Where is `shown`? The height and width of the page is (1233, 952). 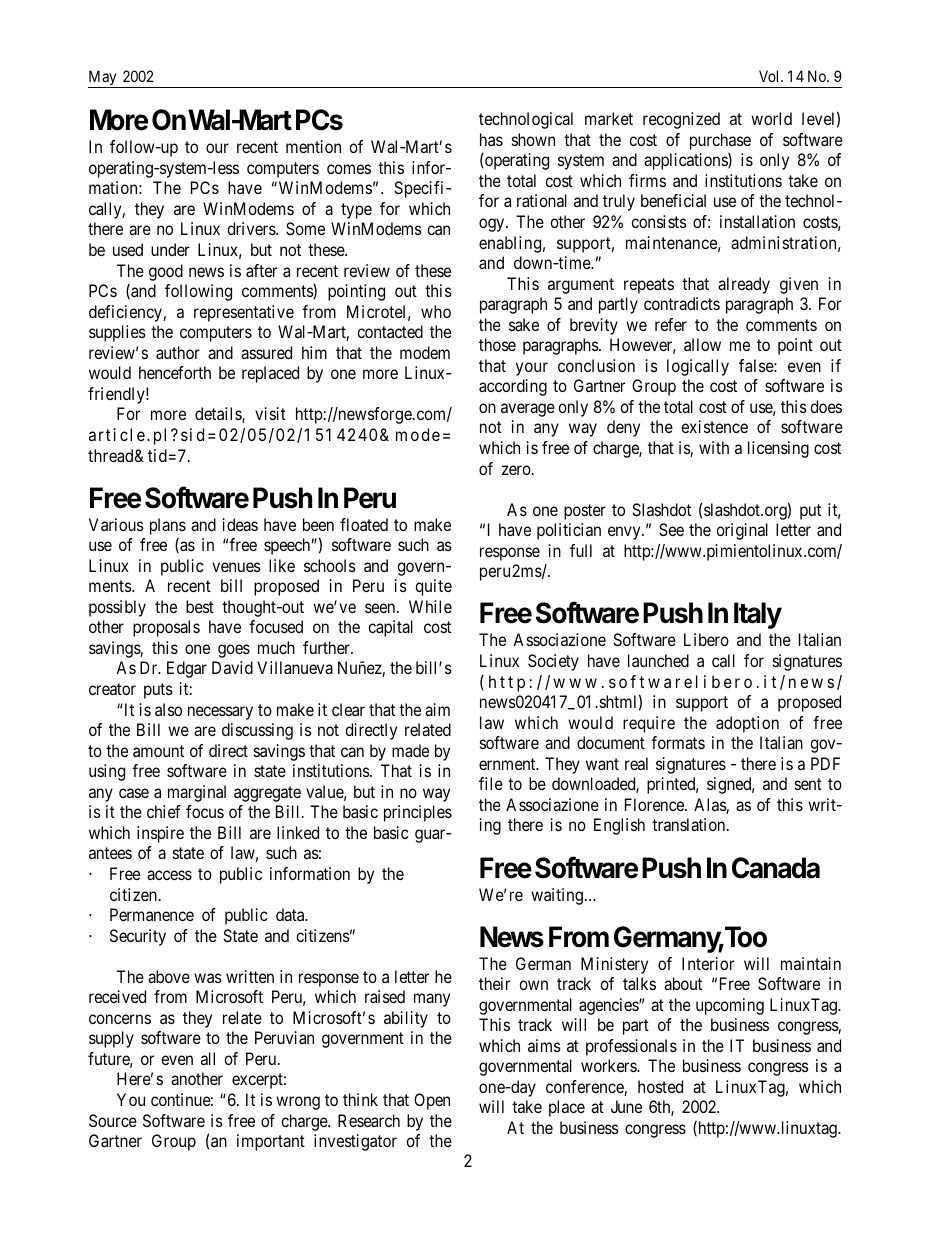
shown is located at coordinates (533, 139).
